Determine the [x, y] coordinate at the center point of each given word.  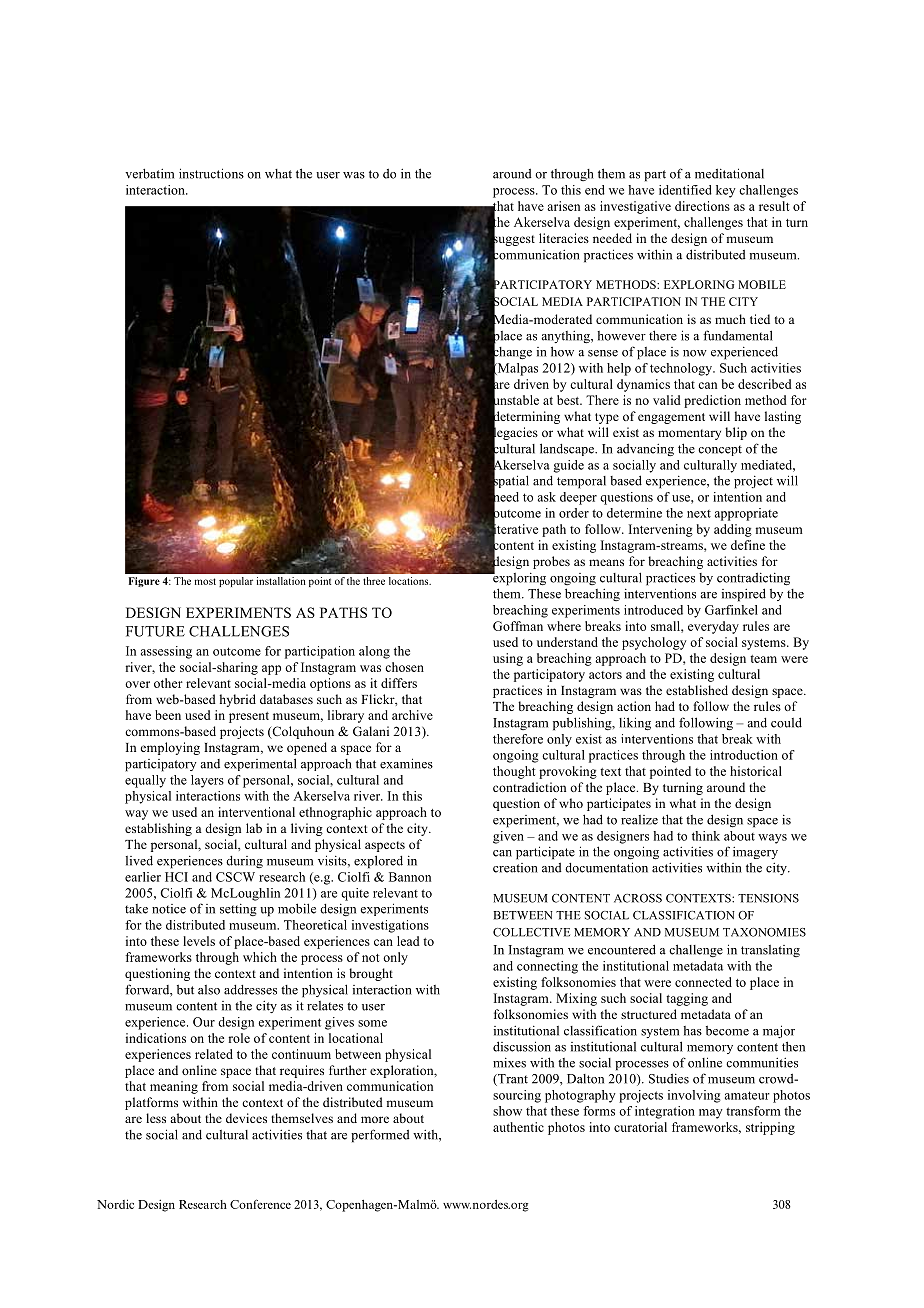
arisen [563, 206]
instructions [211, 173]
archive [412, 715]
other [168, 683]
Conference [260, 1204]
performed [380, 1136]
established [697, 690]
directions [702, 206]
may [711, 1114]
